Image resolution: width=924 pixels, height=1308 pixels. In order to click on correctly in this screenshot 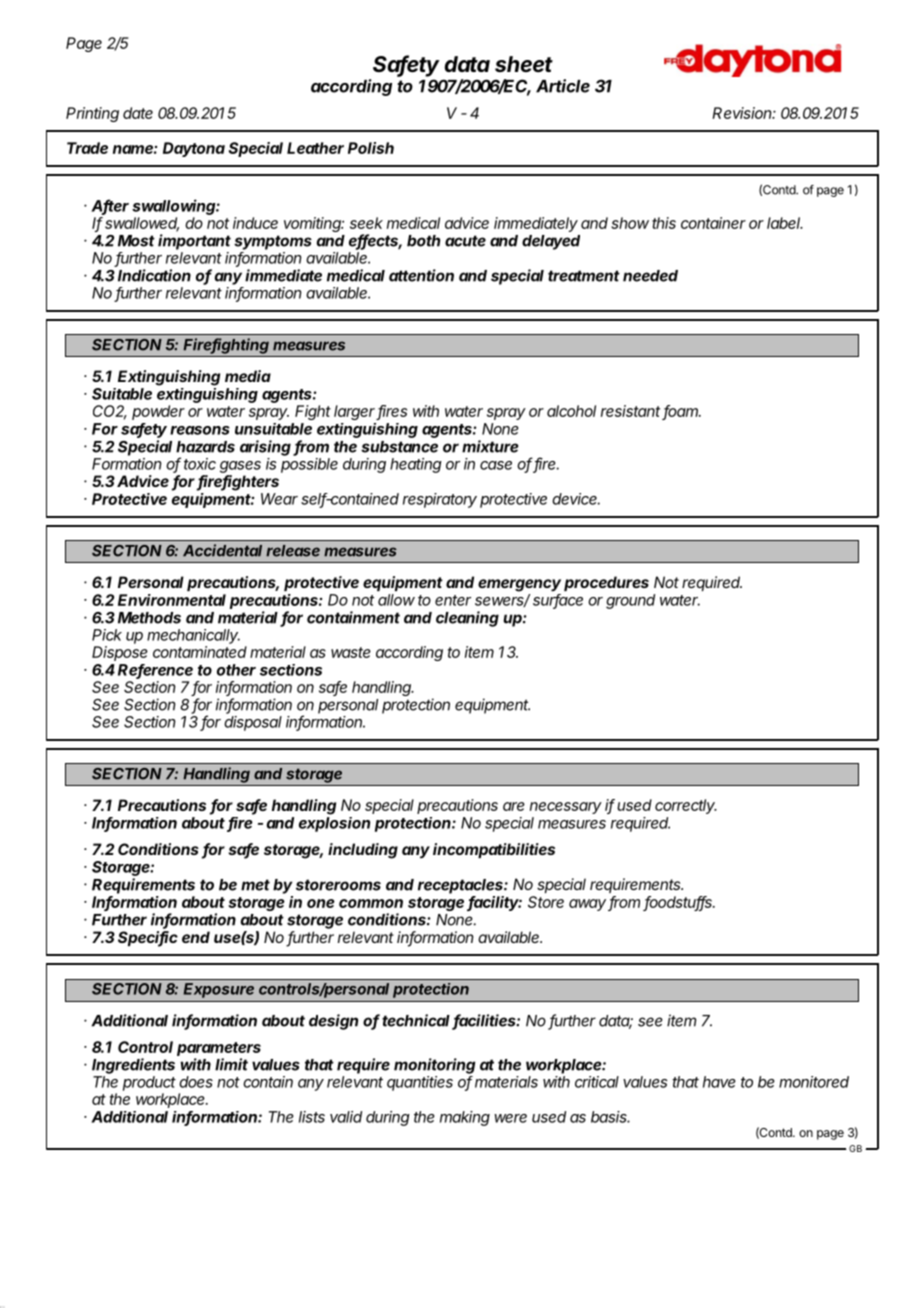, I will do `click(686, 806)`.
